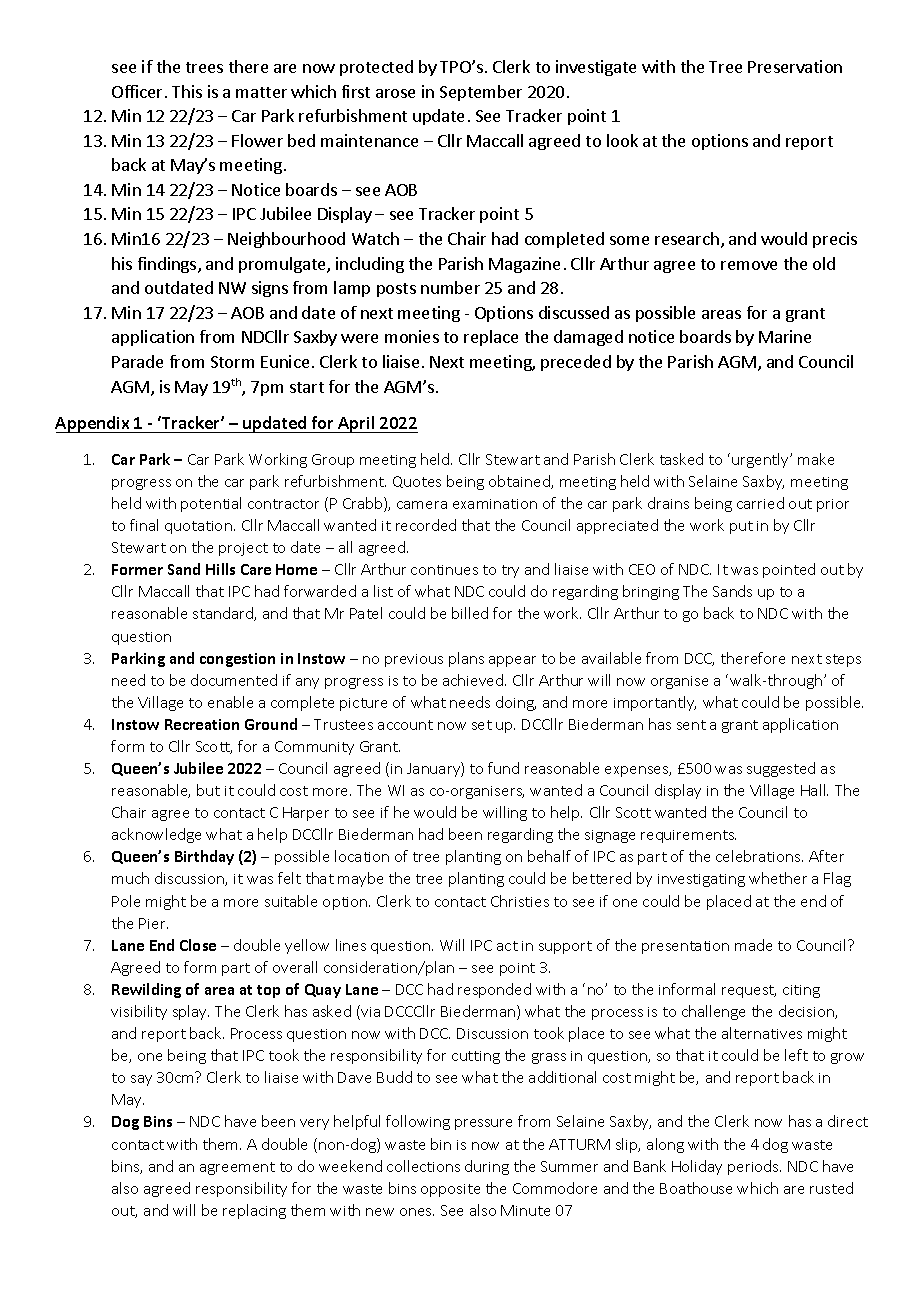  Describe the element at coordinates (481, 93) in the page. I see `September` at that location.
